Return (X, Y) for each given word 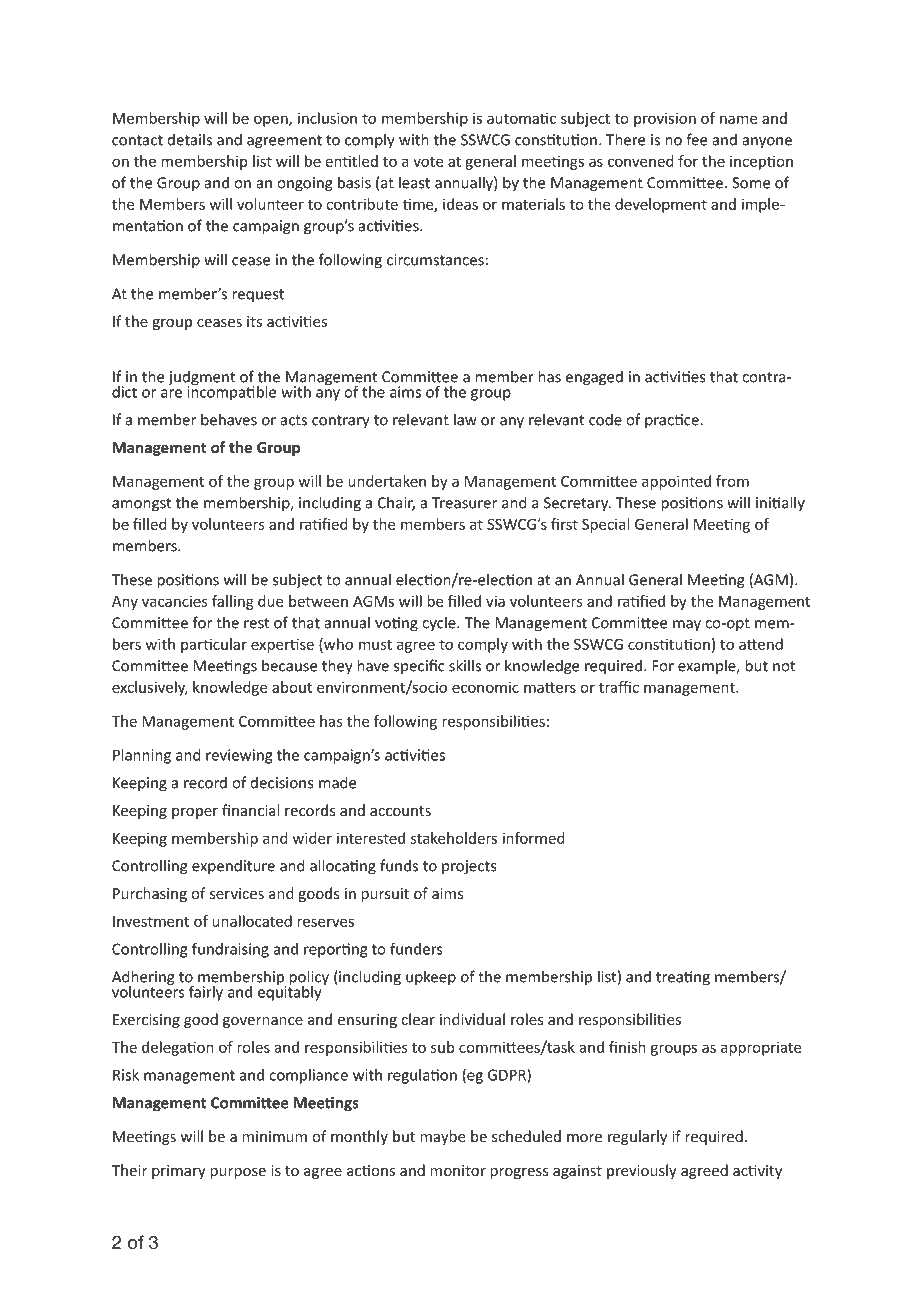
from (732, 481)
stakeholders (454, 838)
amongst (141, 505)
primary (179, 1172)
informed (534, 838)
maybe (442, 1137)
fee (696, 139)
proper (195, 813)
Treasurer (464, 503)
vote (428, 162)
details (190, 139)
